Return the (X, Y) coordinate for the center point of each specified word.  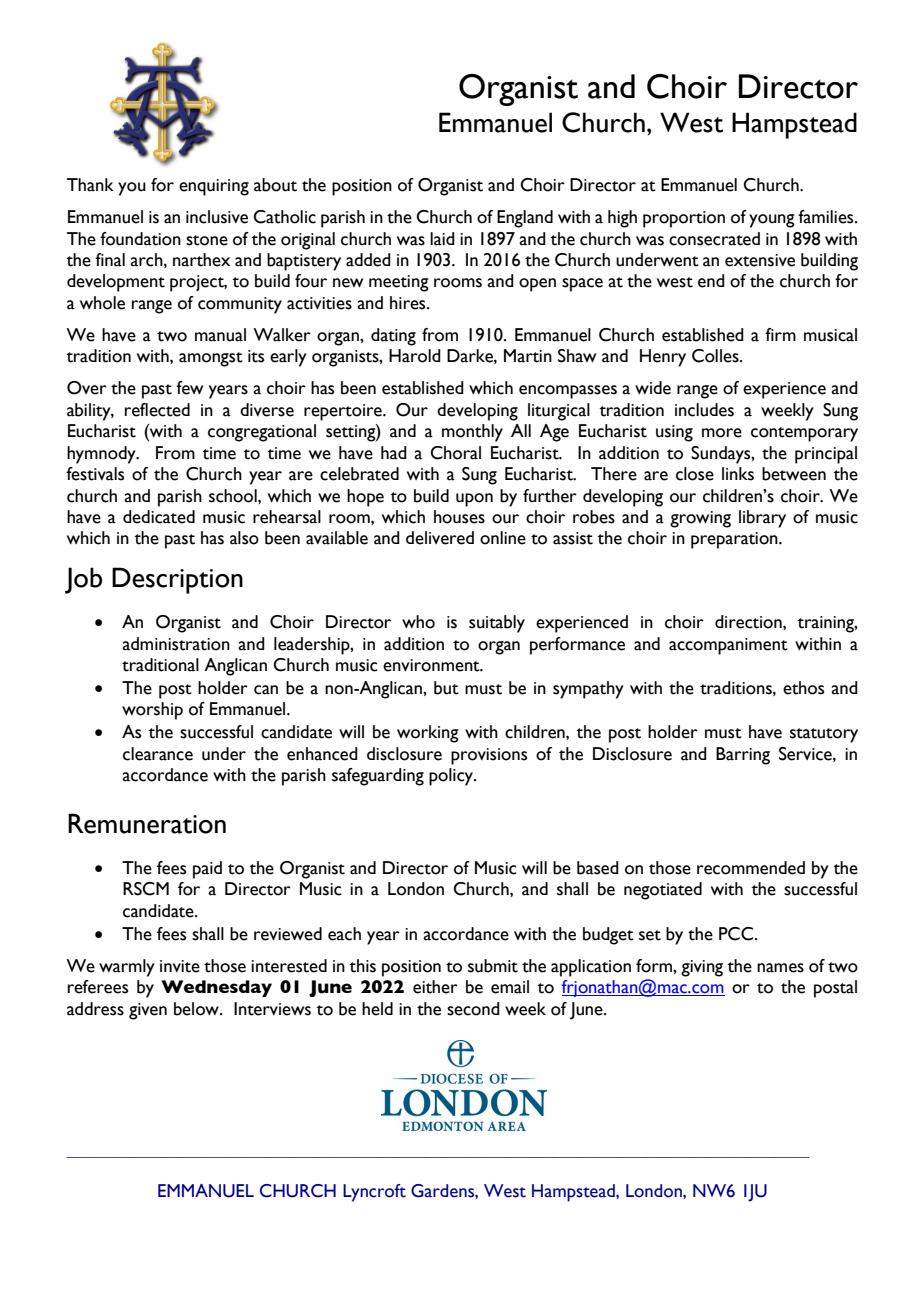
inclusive (217, 217)
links (738, 474)
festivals (95, 474)
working (428, 734)
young (772, 221)
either (435, 987)
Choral (455, 453)
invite (180, 966)
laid (442, 239)
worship (152, 711)
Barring (743, 756)
